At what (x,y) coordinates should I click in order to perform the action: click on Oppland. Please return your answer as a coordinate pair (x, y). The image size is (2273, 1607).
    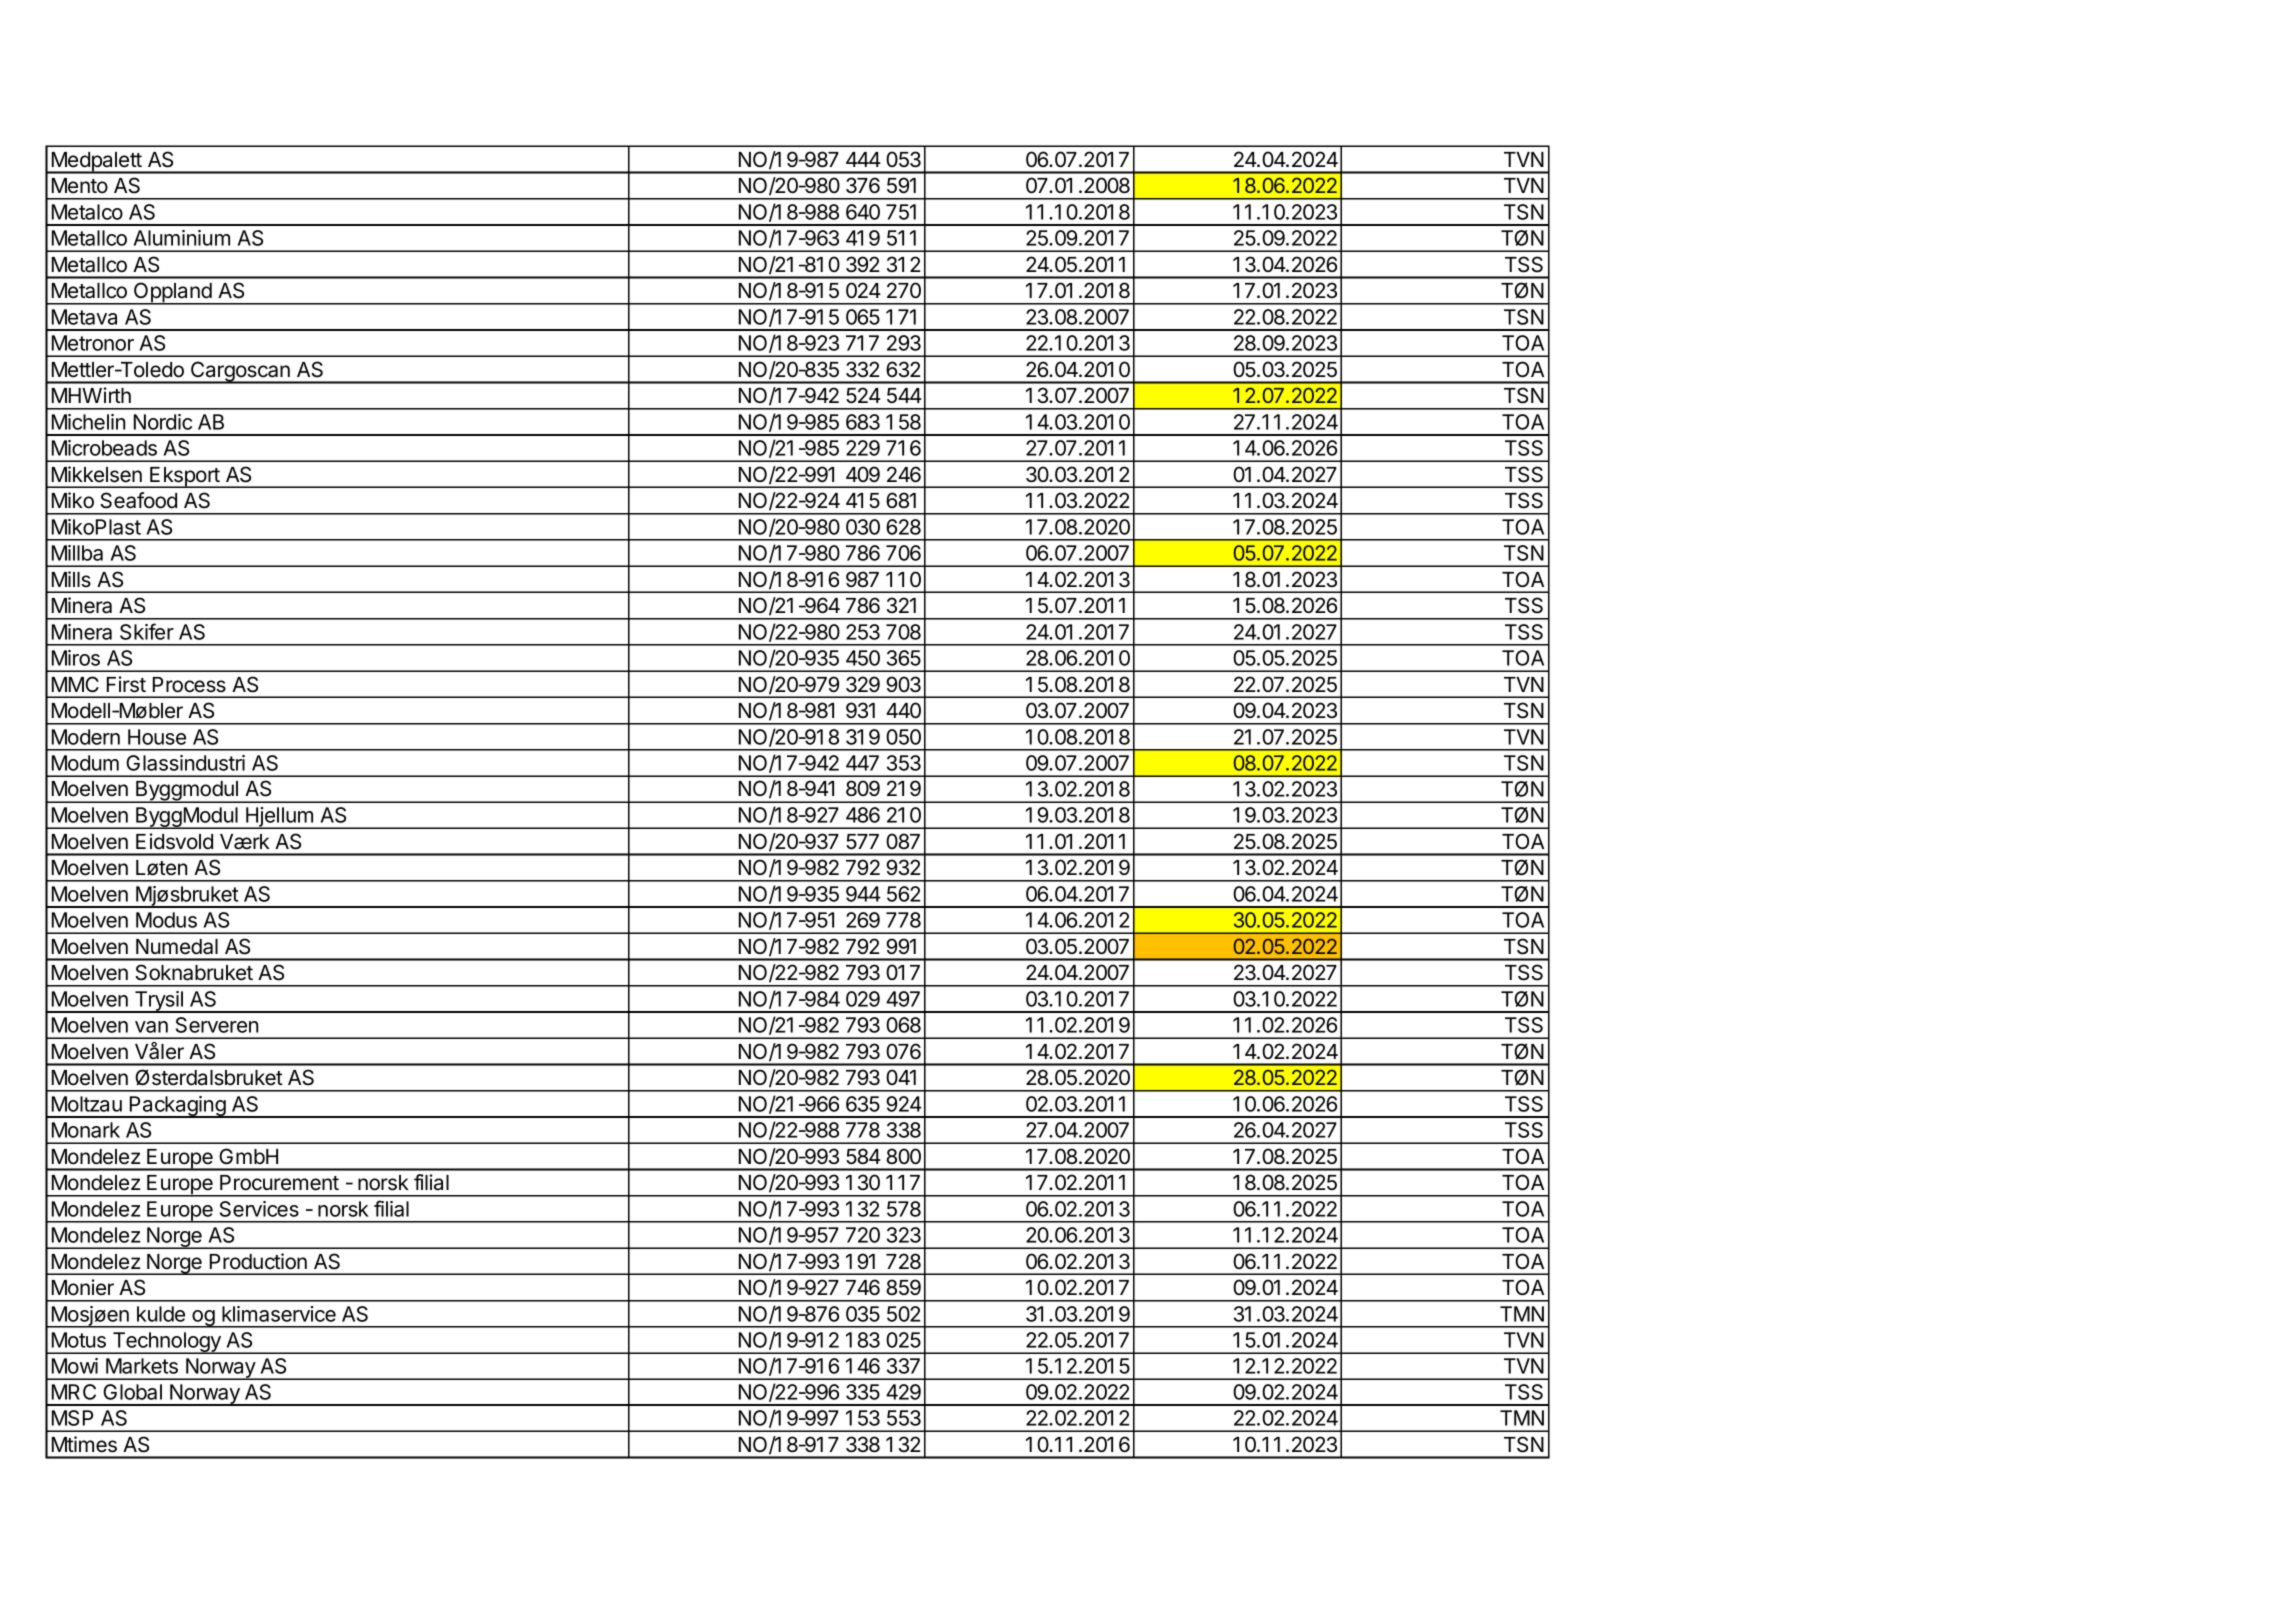
    Looking at the image, I should click on (172, 293).
